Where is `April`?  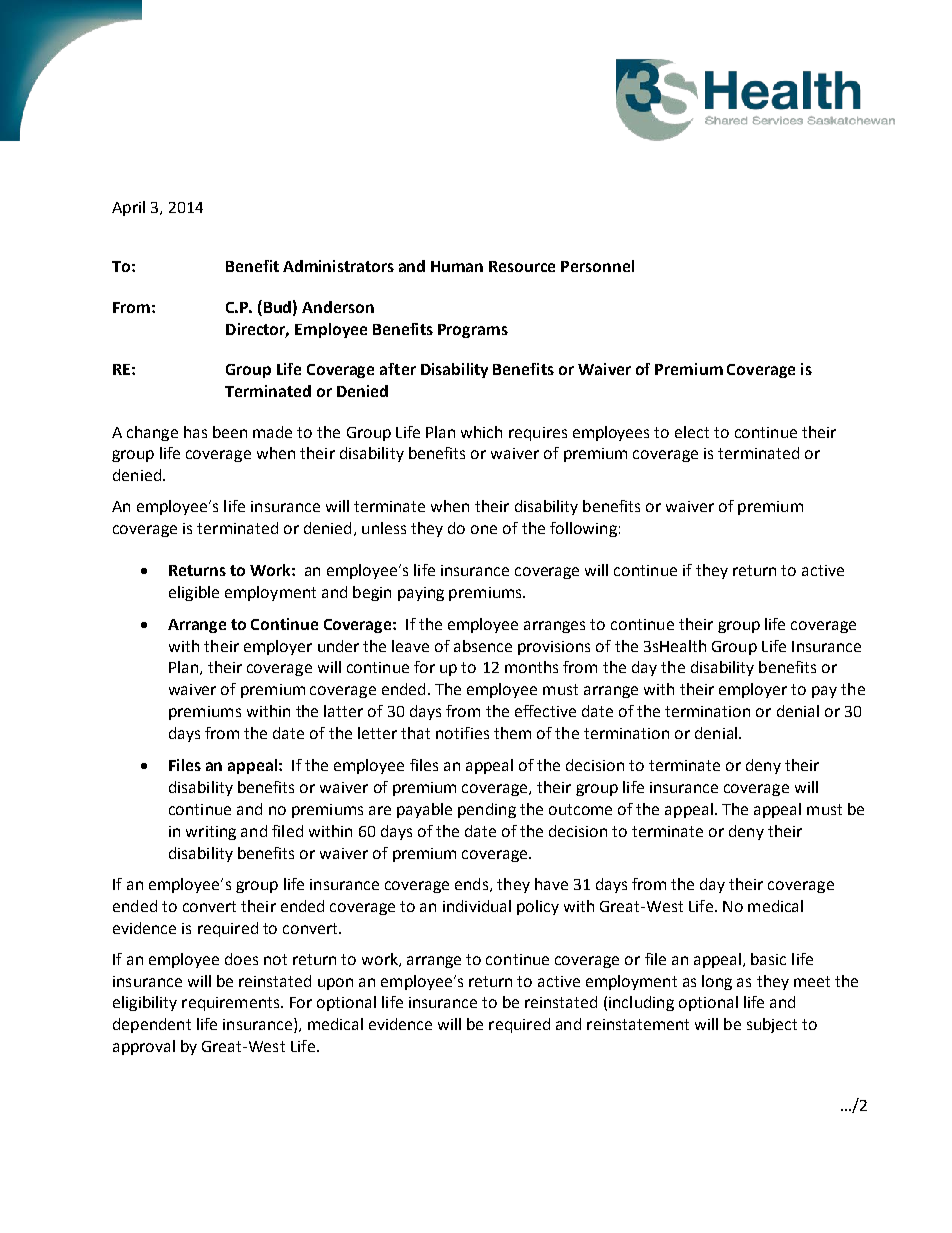 April is located at coordinates (128, 208).
